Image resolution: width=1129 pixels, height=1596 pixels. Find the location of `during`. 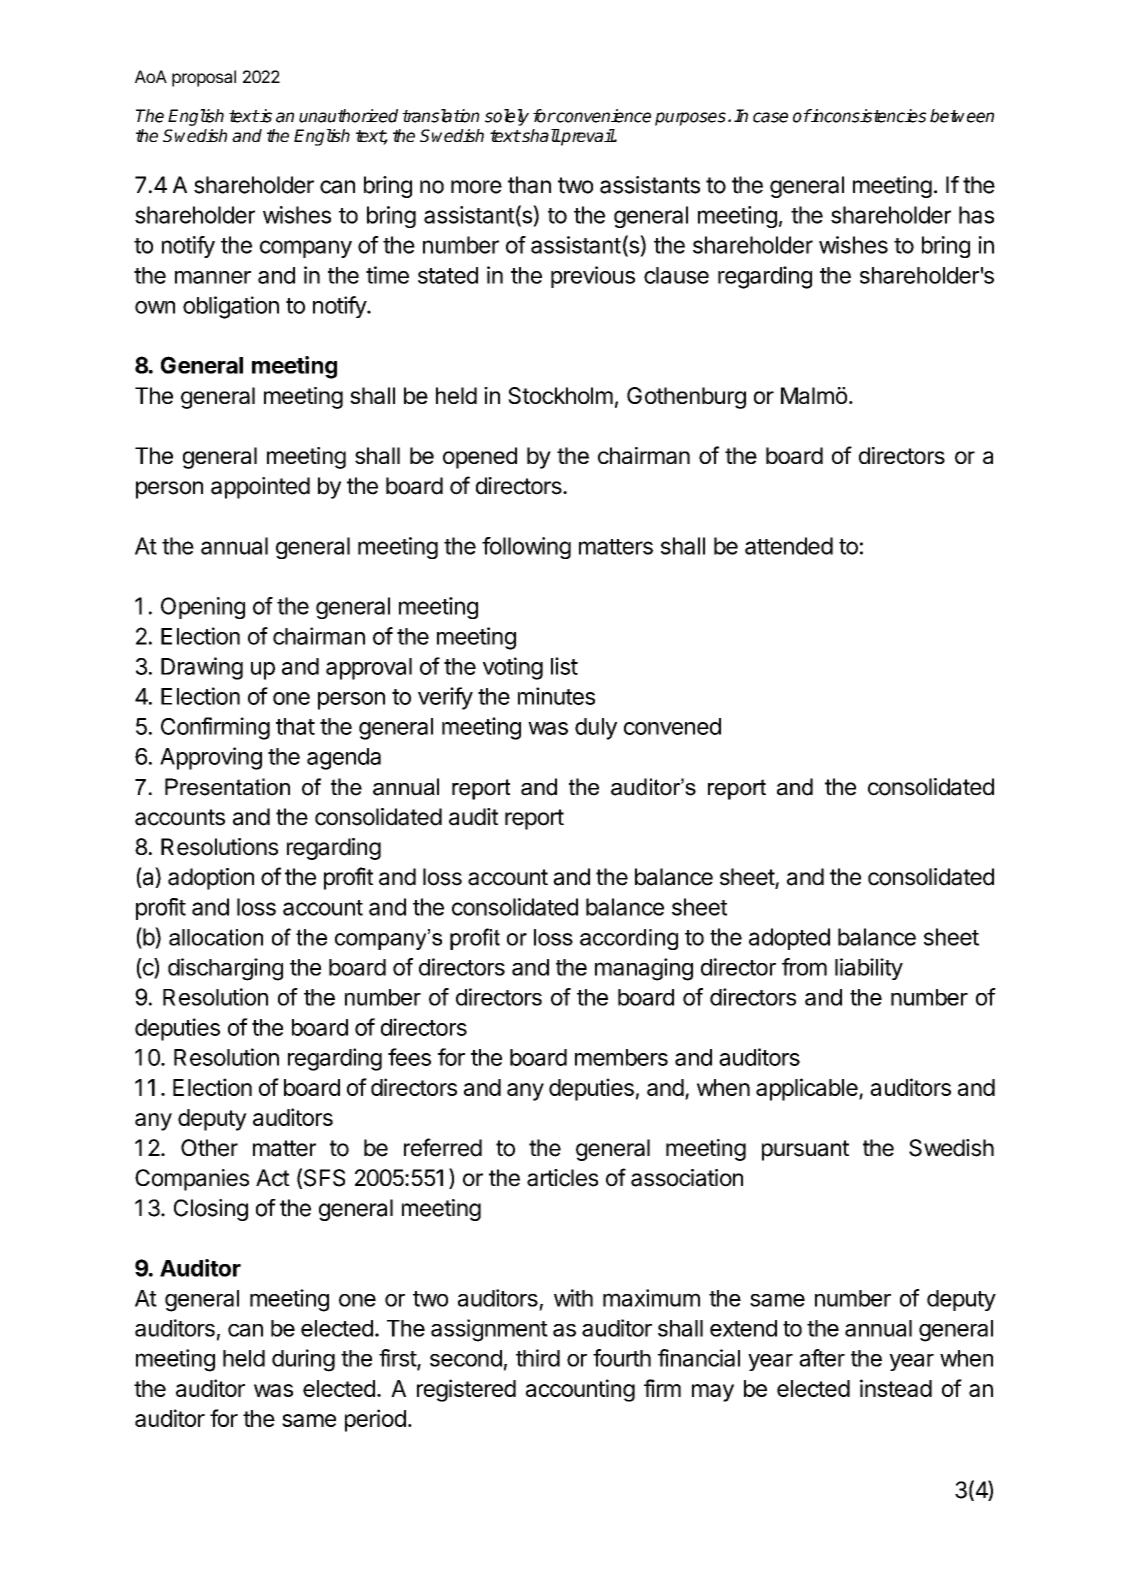

during is located at coordinates (303, 1360).
